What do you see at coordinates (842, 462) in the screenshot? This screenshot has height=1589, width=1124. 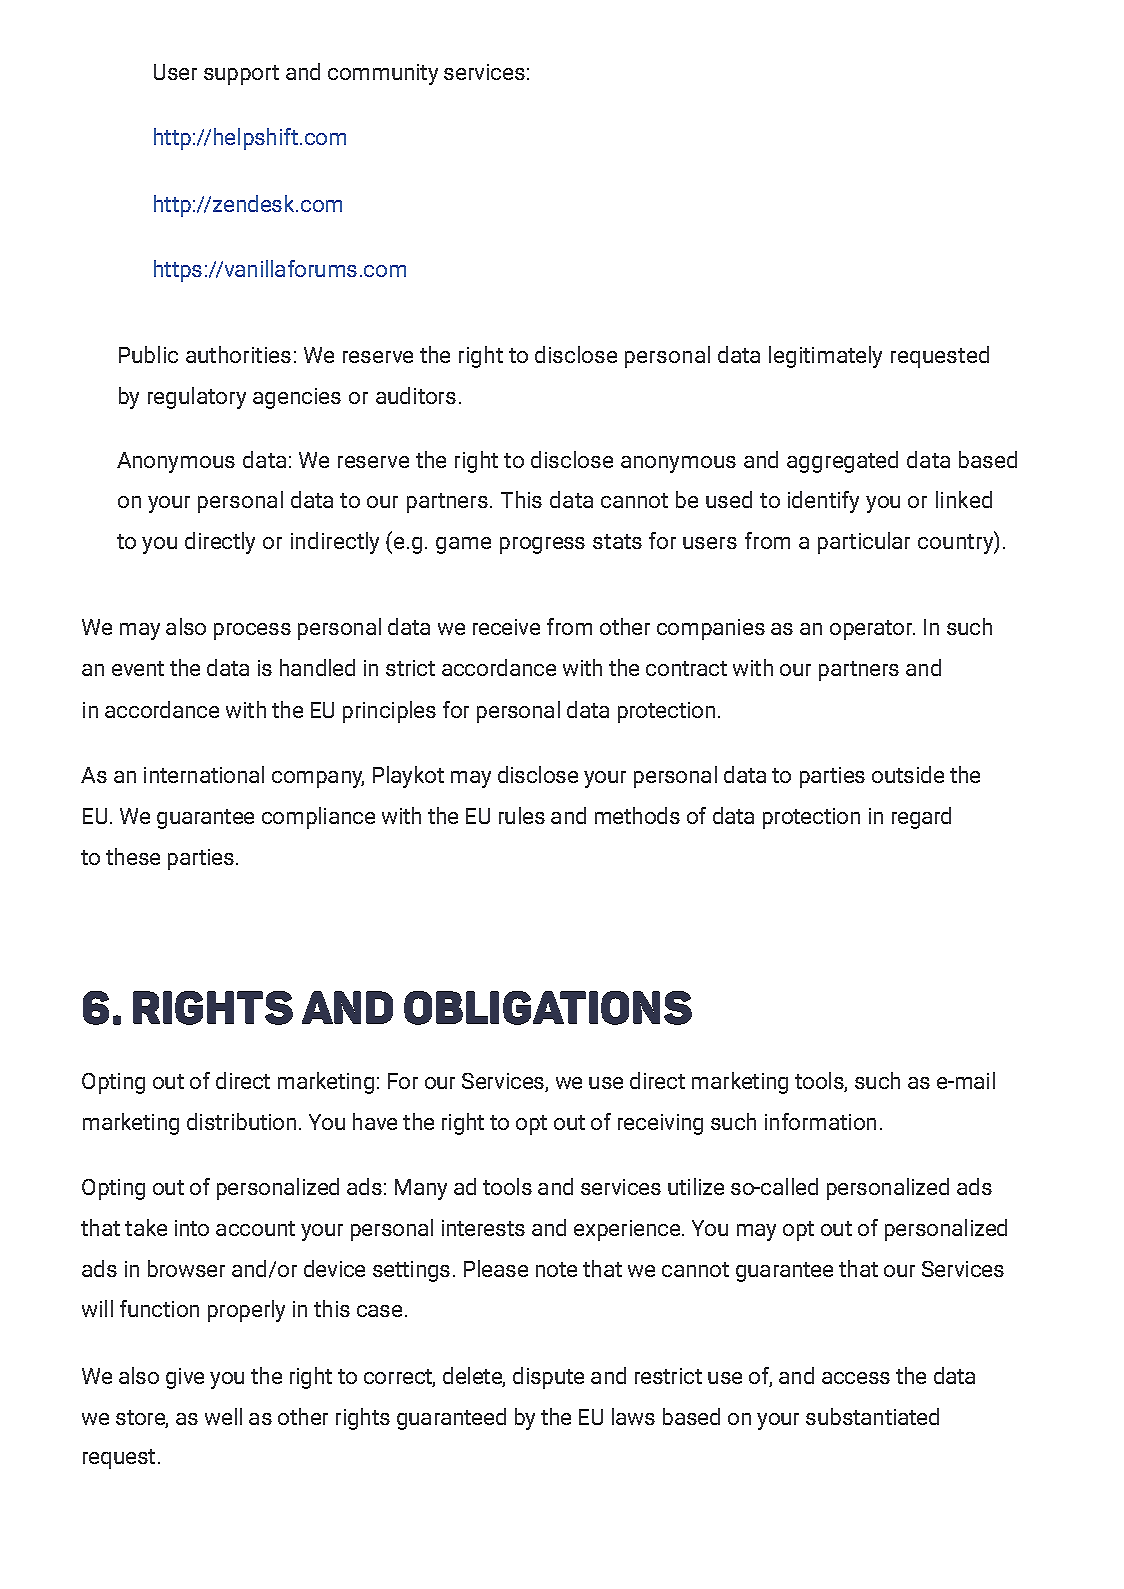 I see `aggregated` at bounding box center [842, 462].
